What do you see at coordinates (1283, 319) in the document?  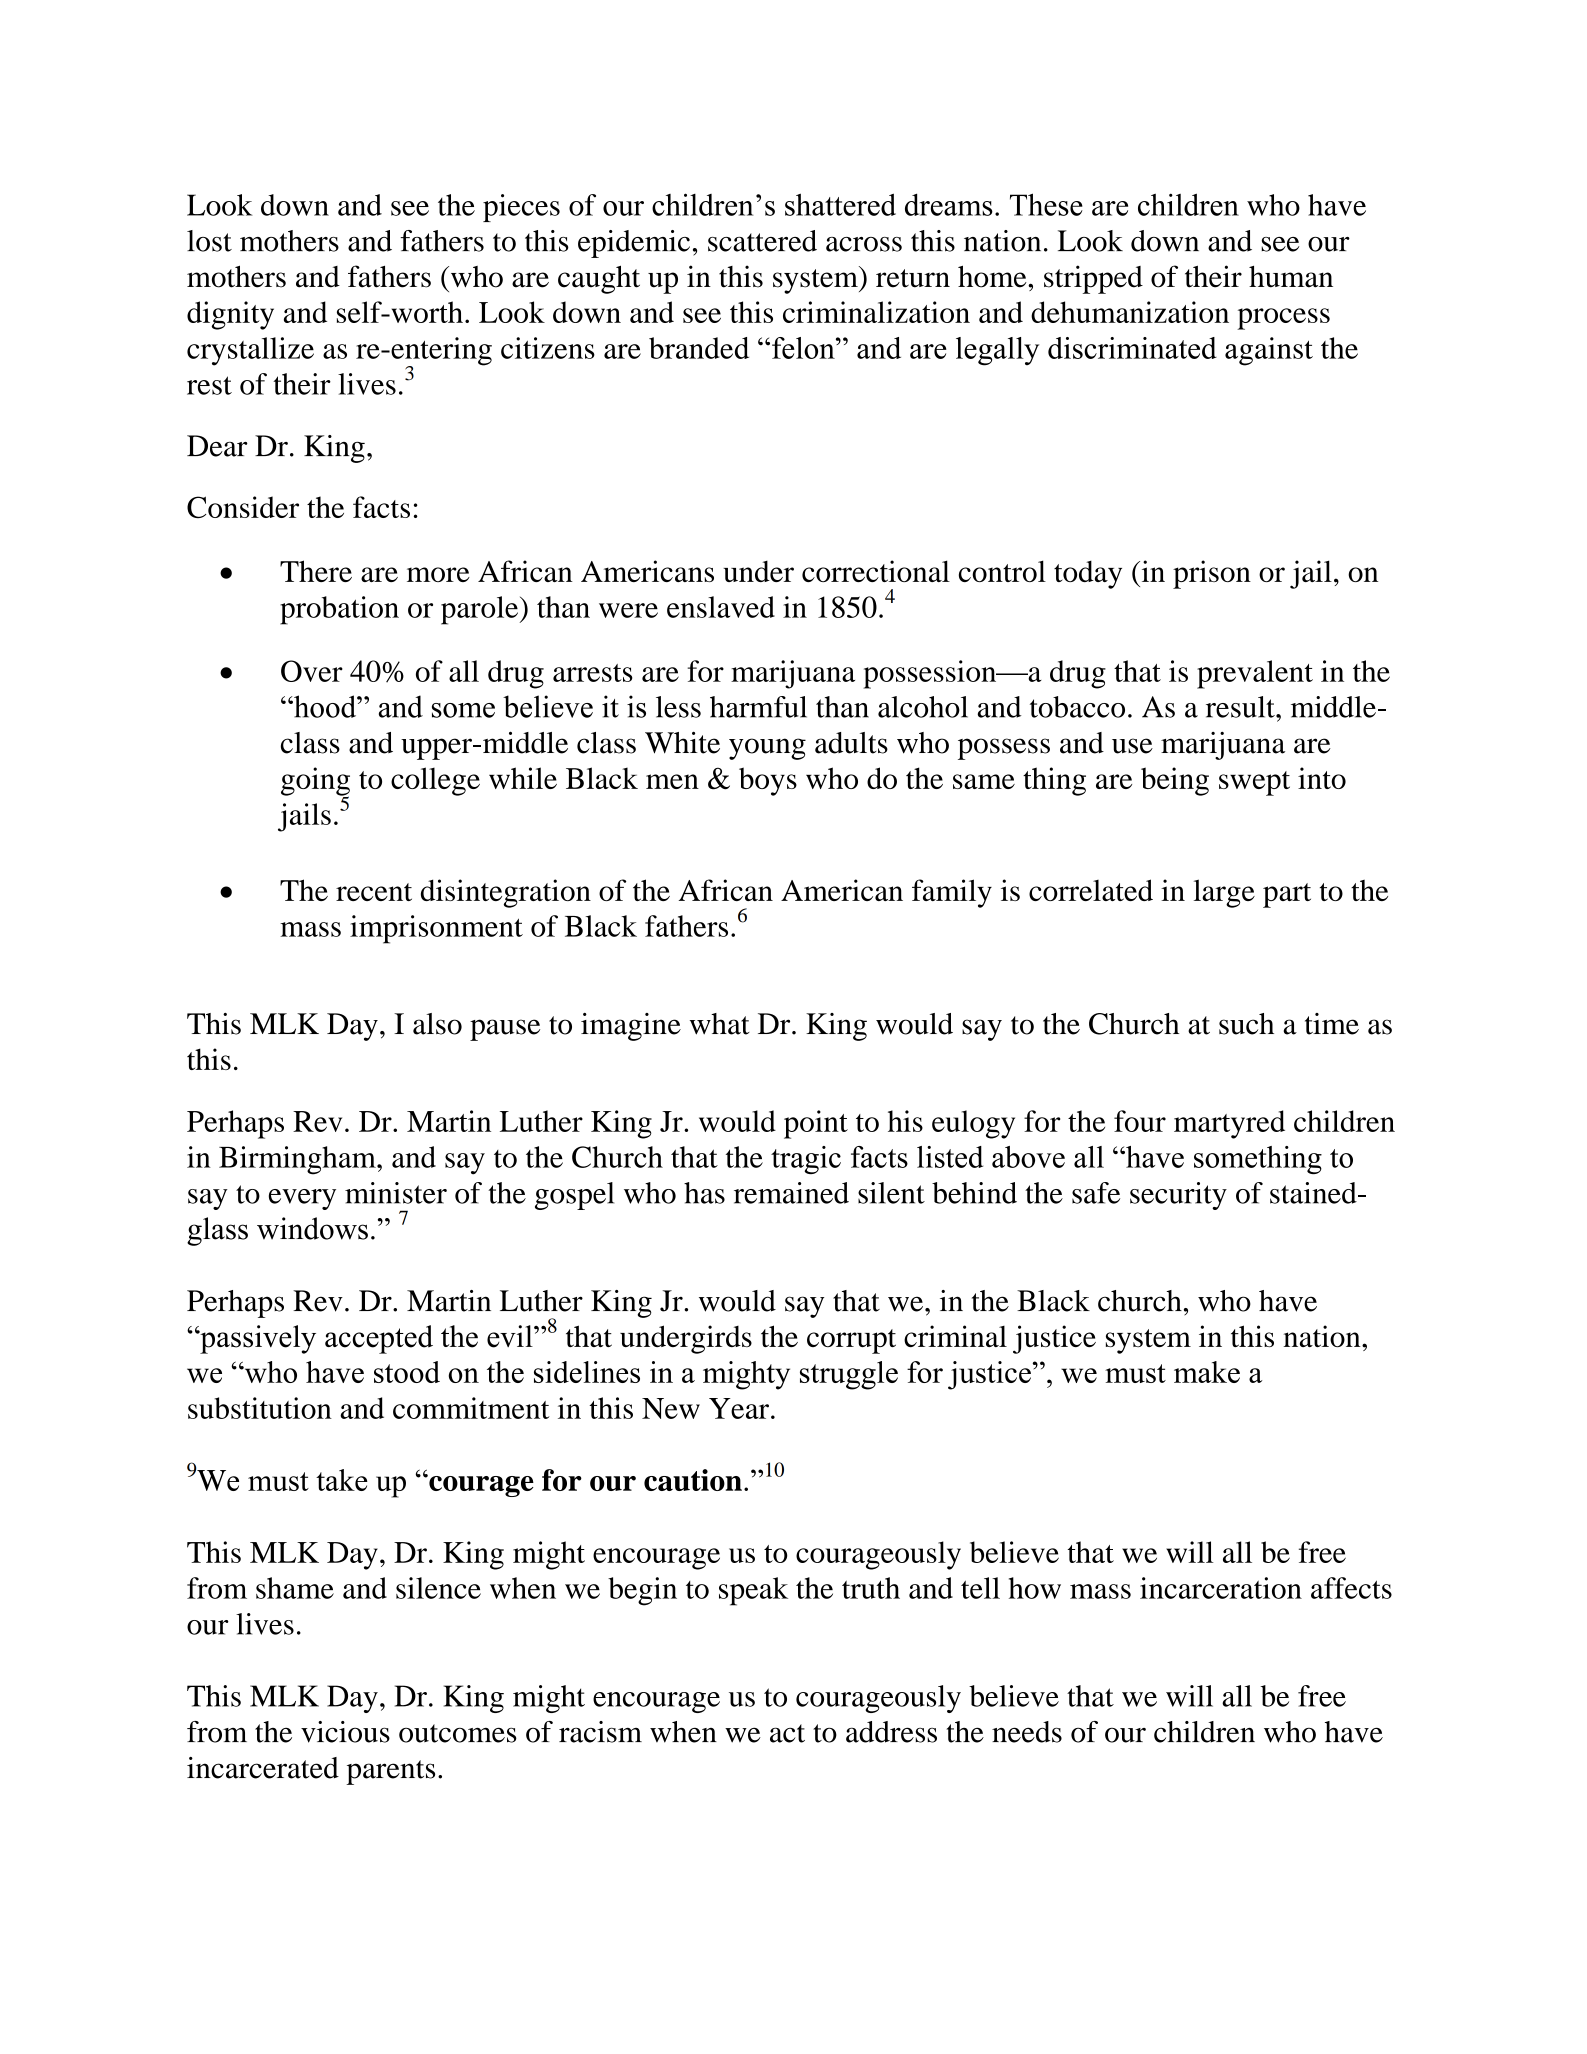 I see `process` at bounding box center [1283, 319].
